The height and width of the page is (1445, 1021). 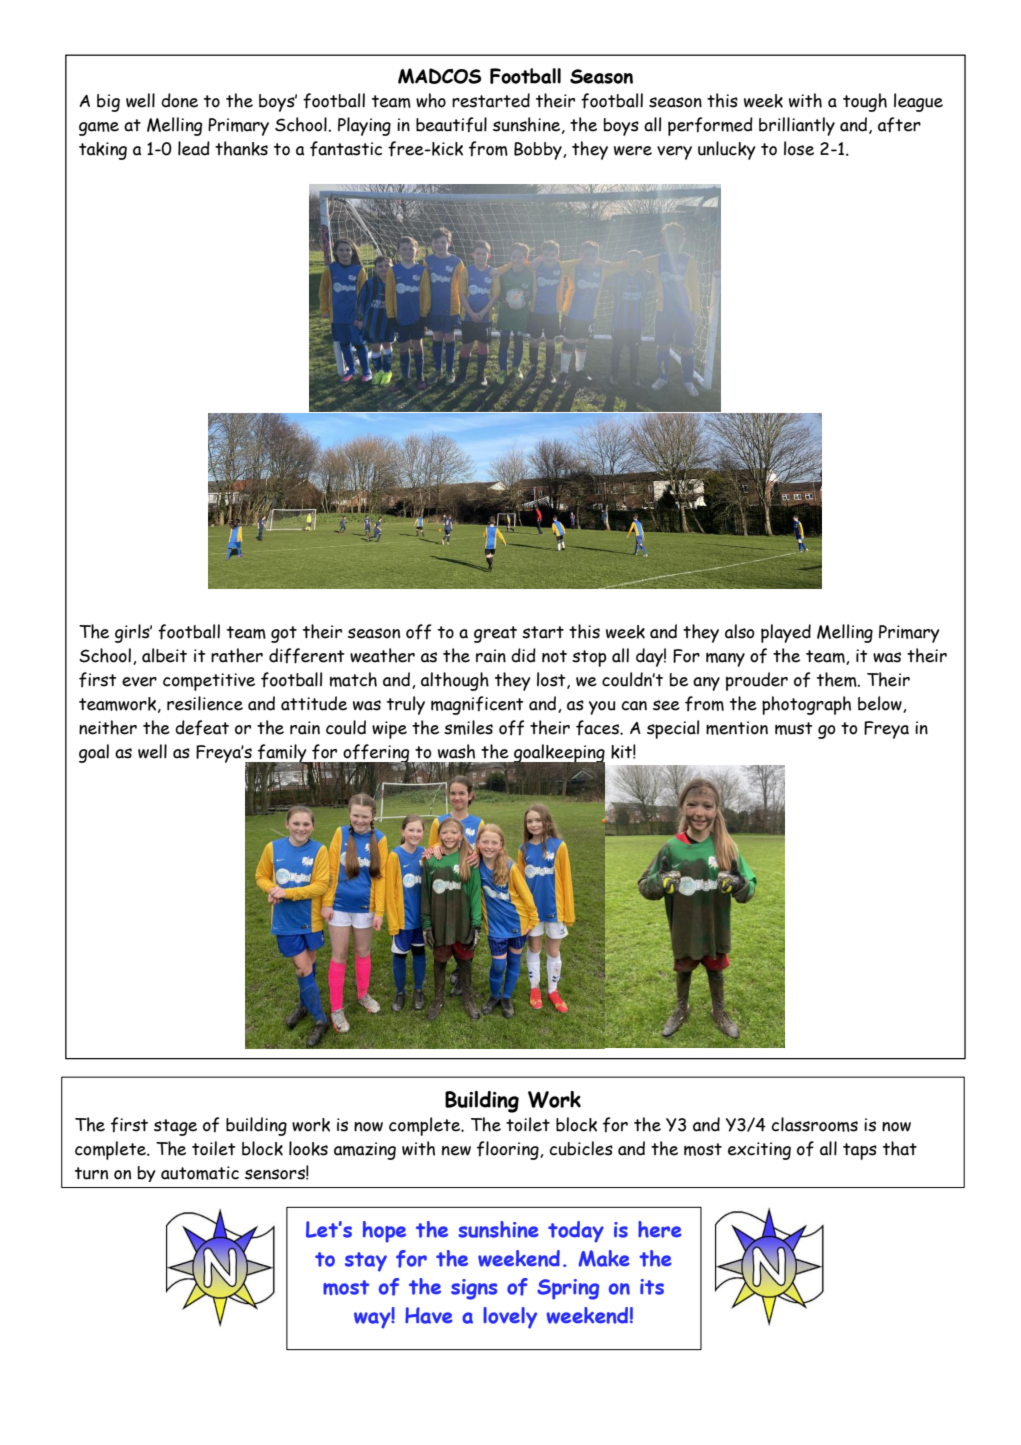 What do you see at coordinates (799, 148) in the page?
I see `lose` at bounding box center [799, 148].
